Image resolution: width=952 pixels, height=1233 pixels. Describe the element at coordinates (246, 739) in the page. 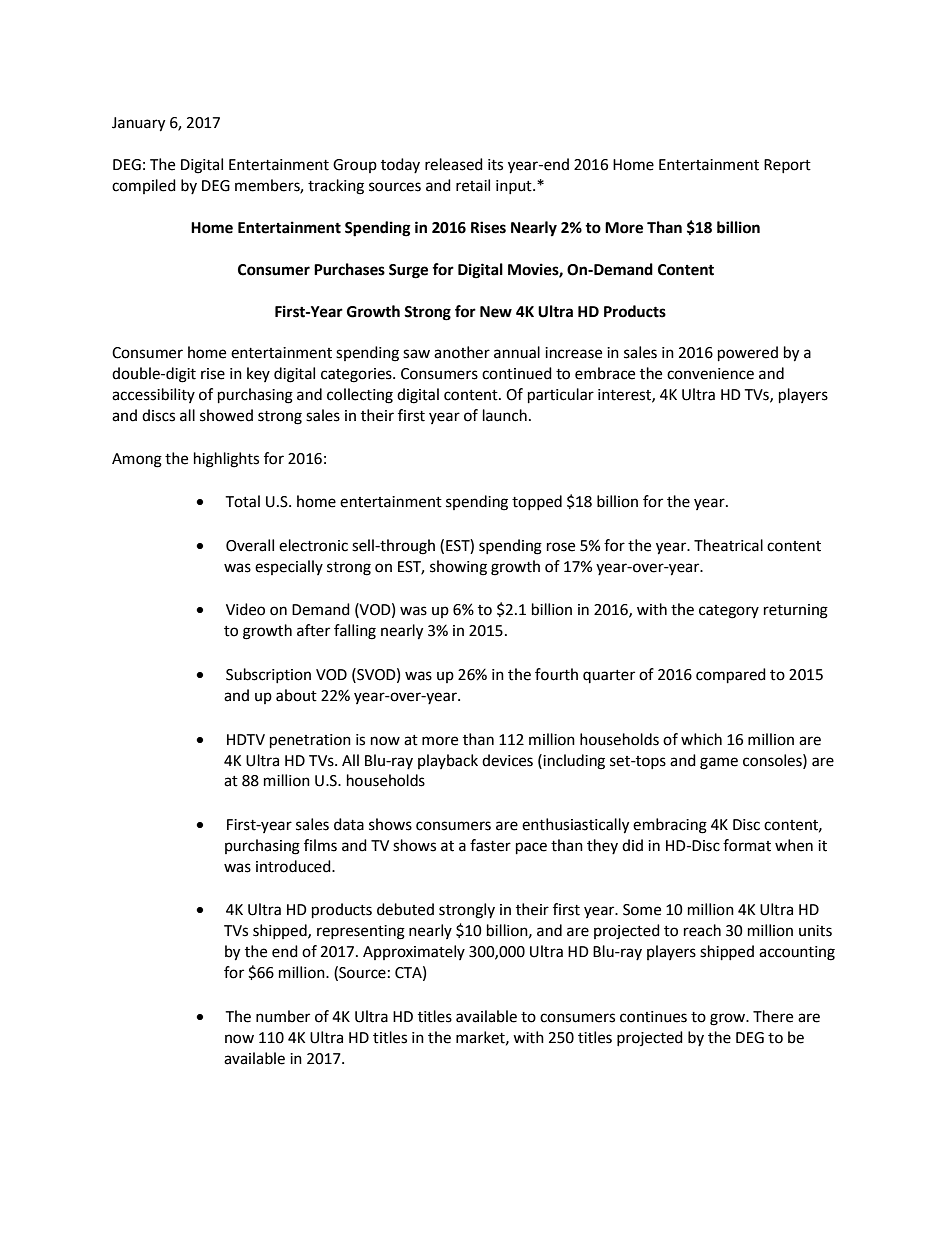

I see `HDTV` at that location.
